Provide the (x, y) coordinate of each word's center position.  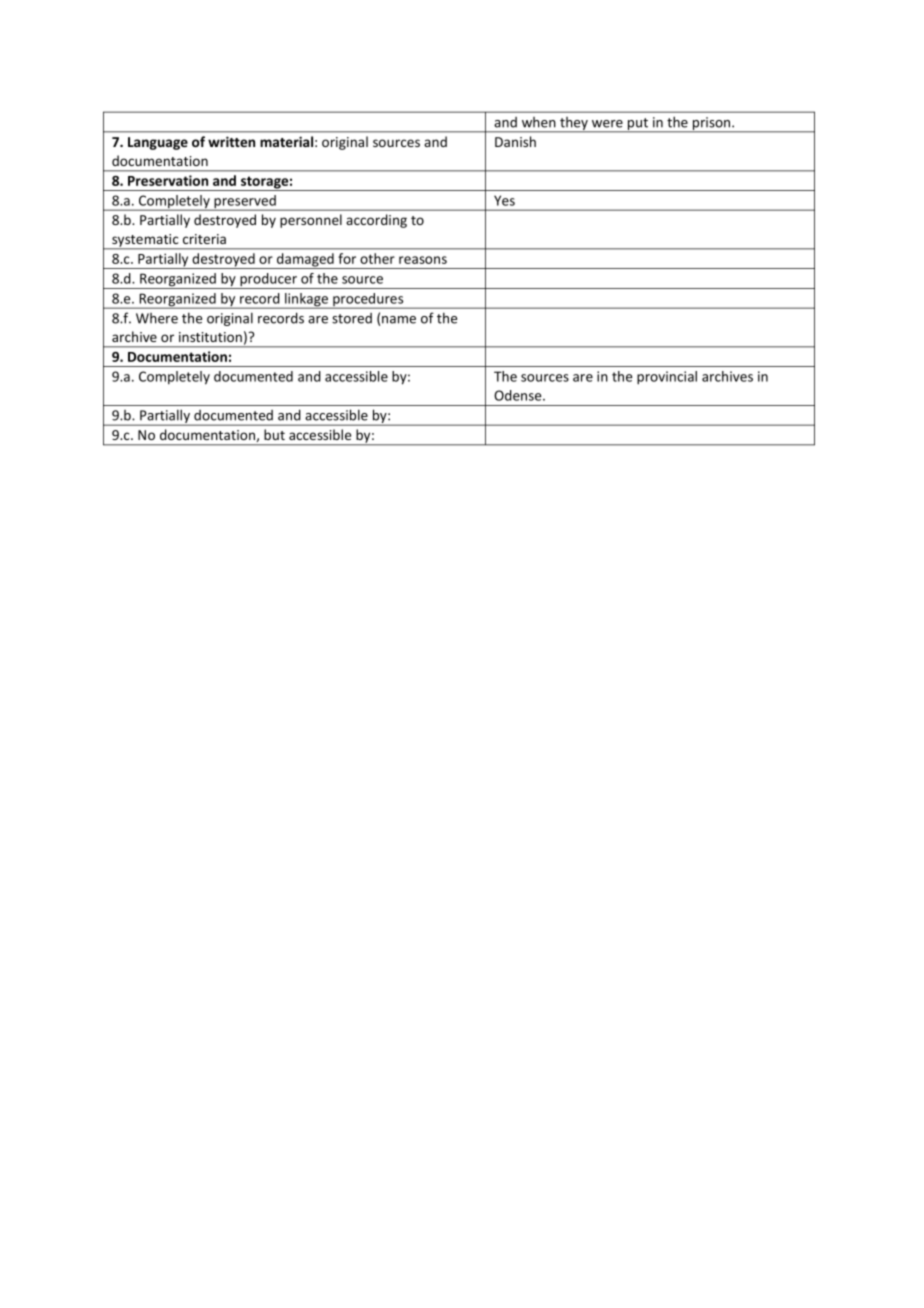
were (607, 124)
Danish (515, 141)
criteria (204, 239)
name (399, 320)
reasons (423, 260)
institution (210, 337)
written (231, 141)
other (377, 258)
